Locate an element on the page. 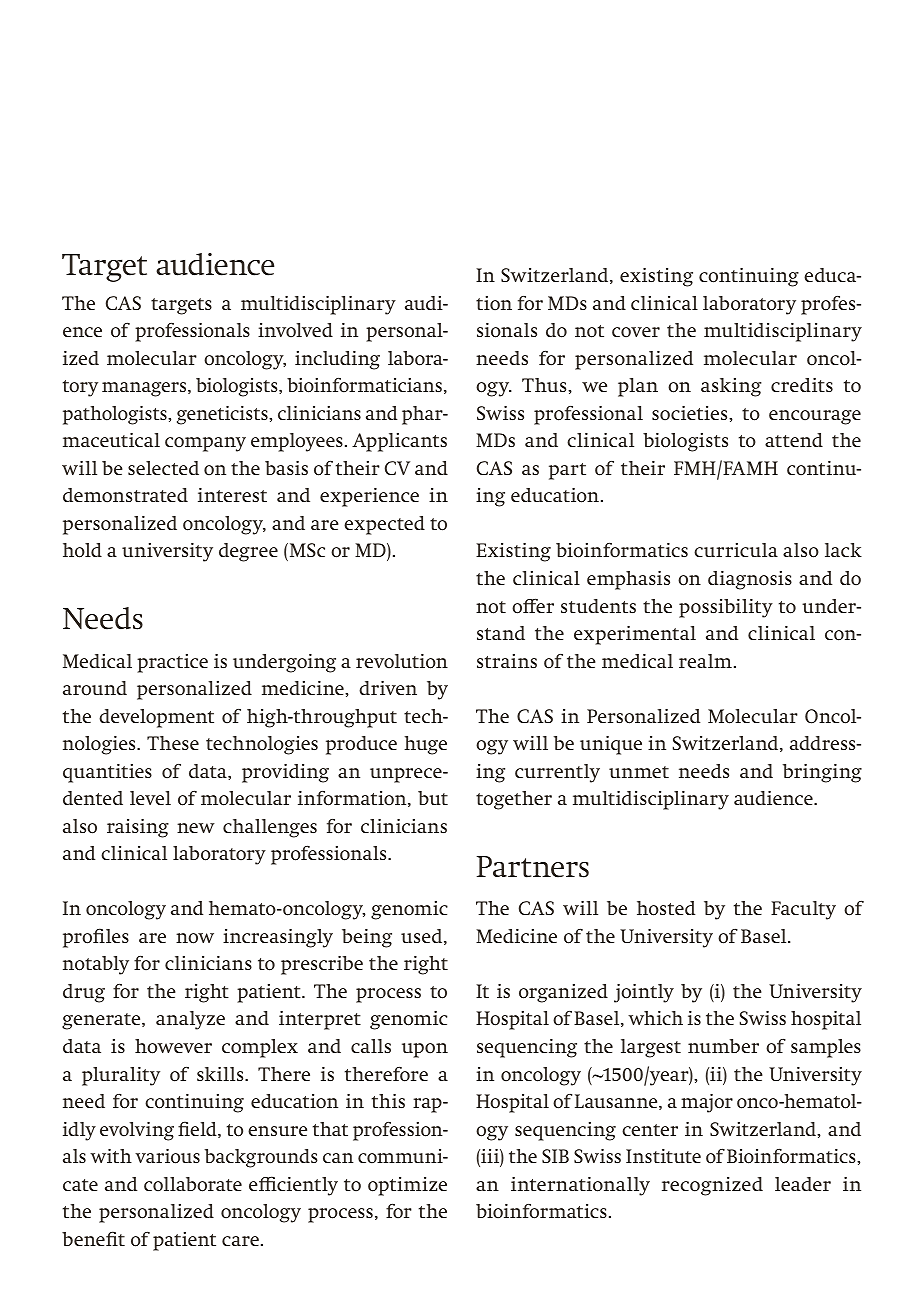 The width and height of the page is (924, 1311). bringing is located at coordinates (822, 773).
